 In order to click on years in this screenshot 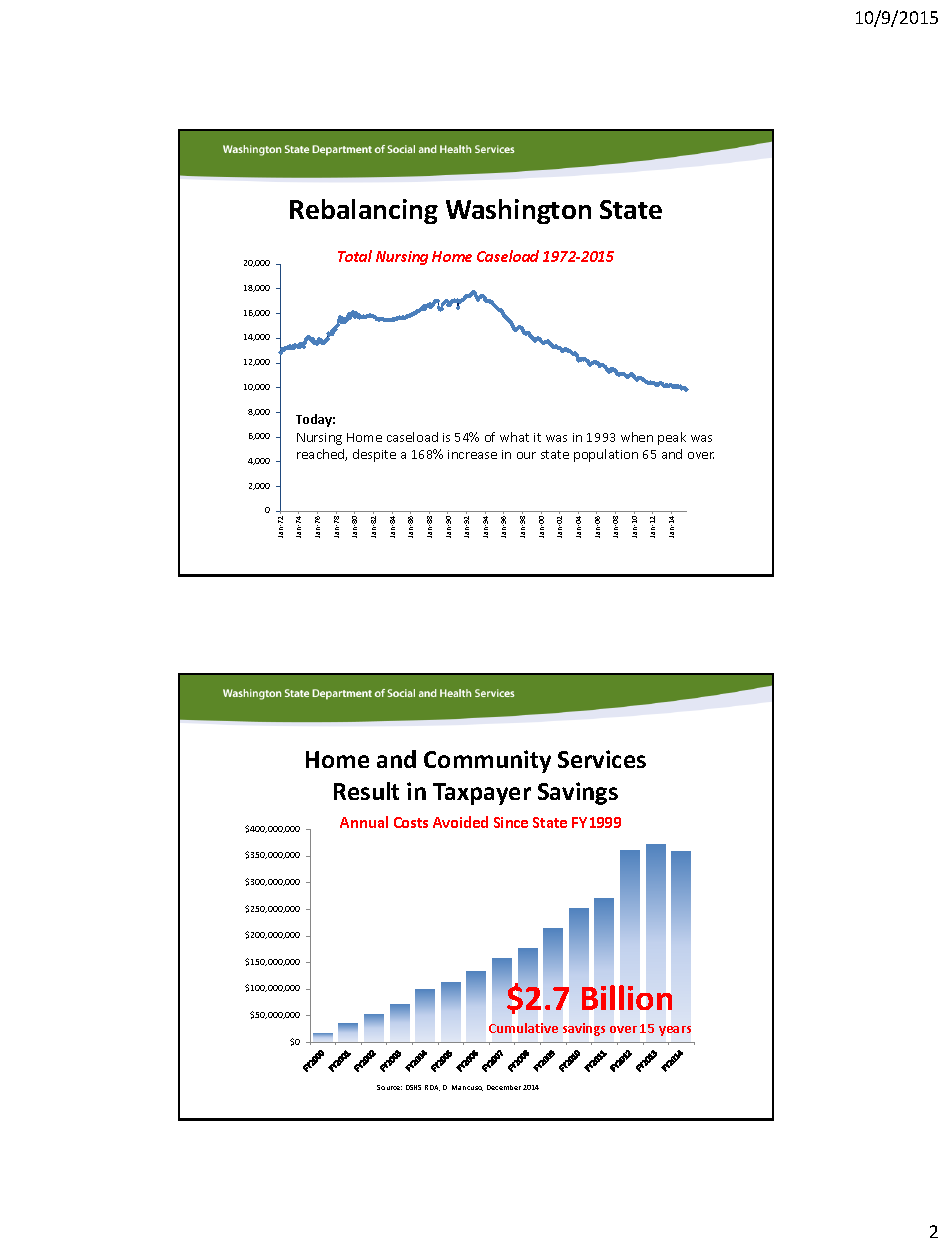, I will do `click(675, 1031)`.
